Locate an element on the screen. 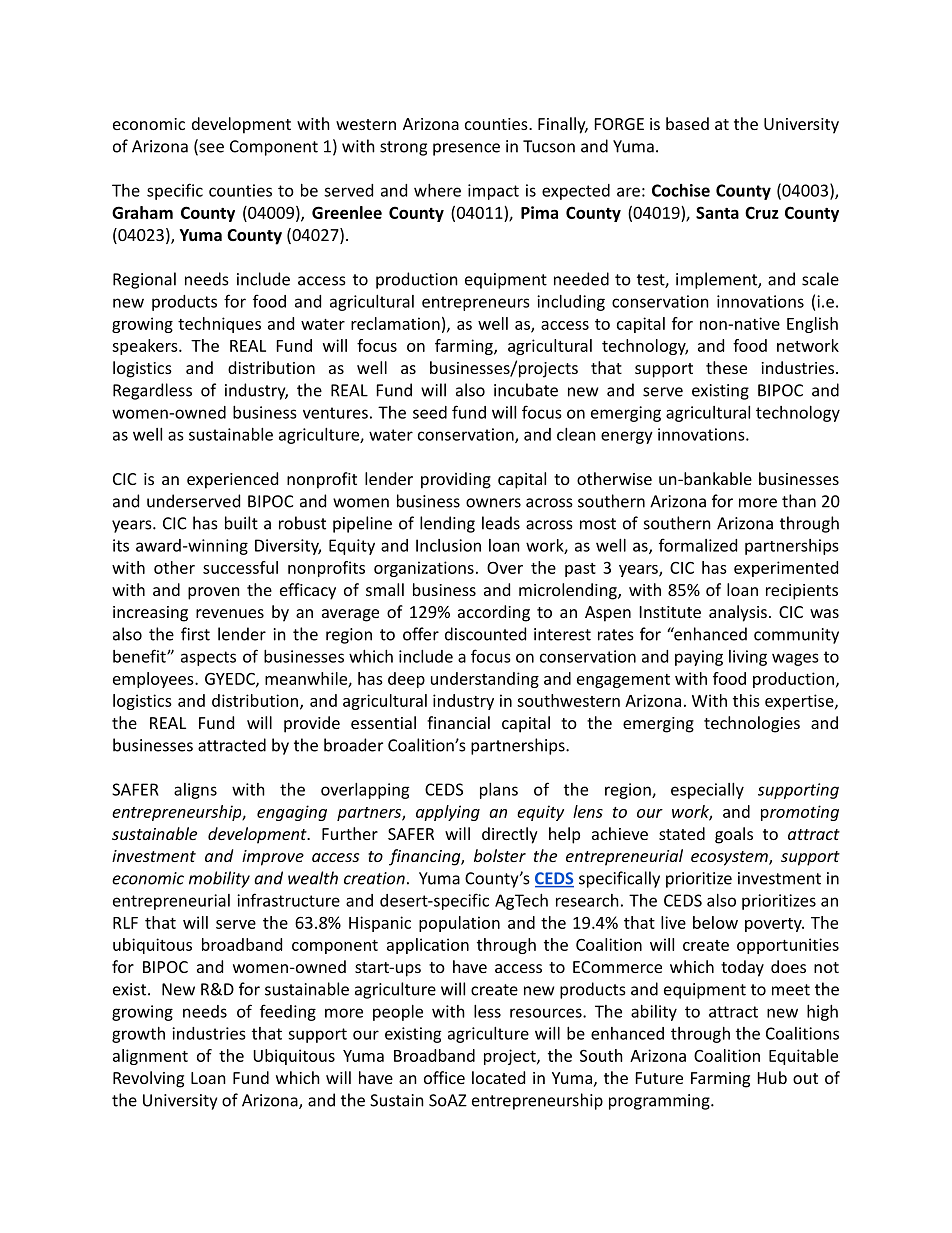 The width and height of the screenshot is (952, 1233). Revolving is located at coordinates (148, 1079).
